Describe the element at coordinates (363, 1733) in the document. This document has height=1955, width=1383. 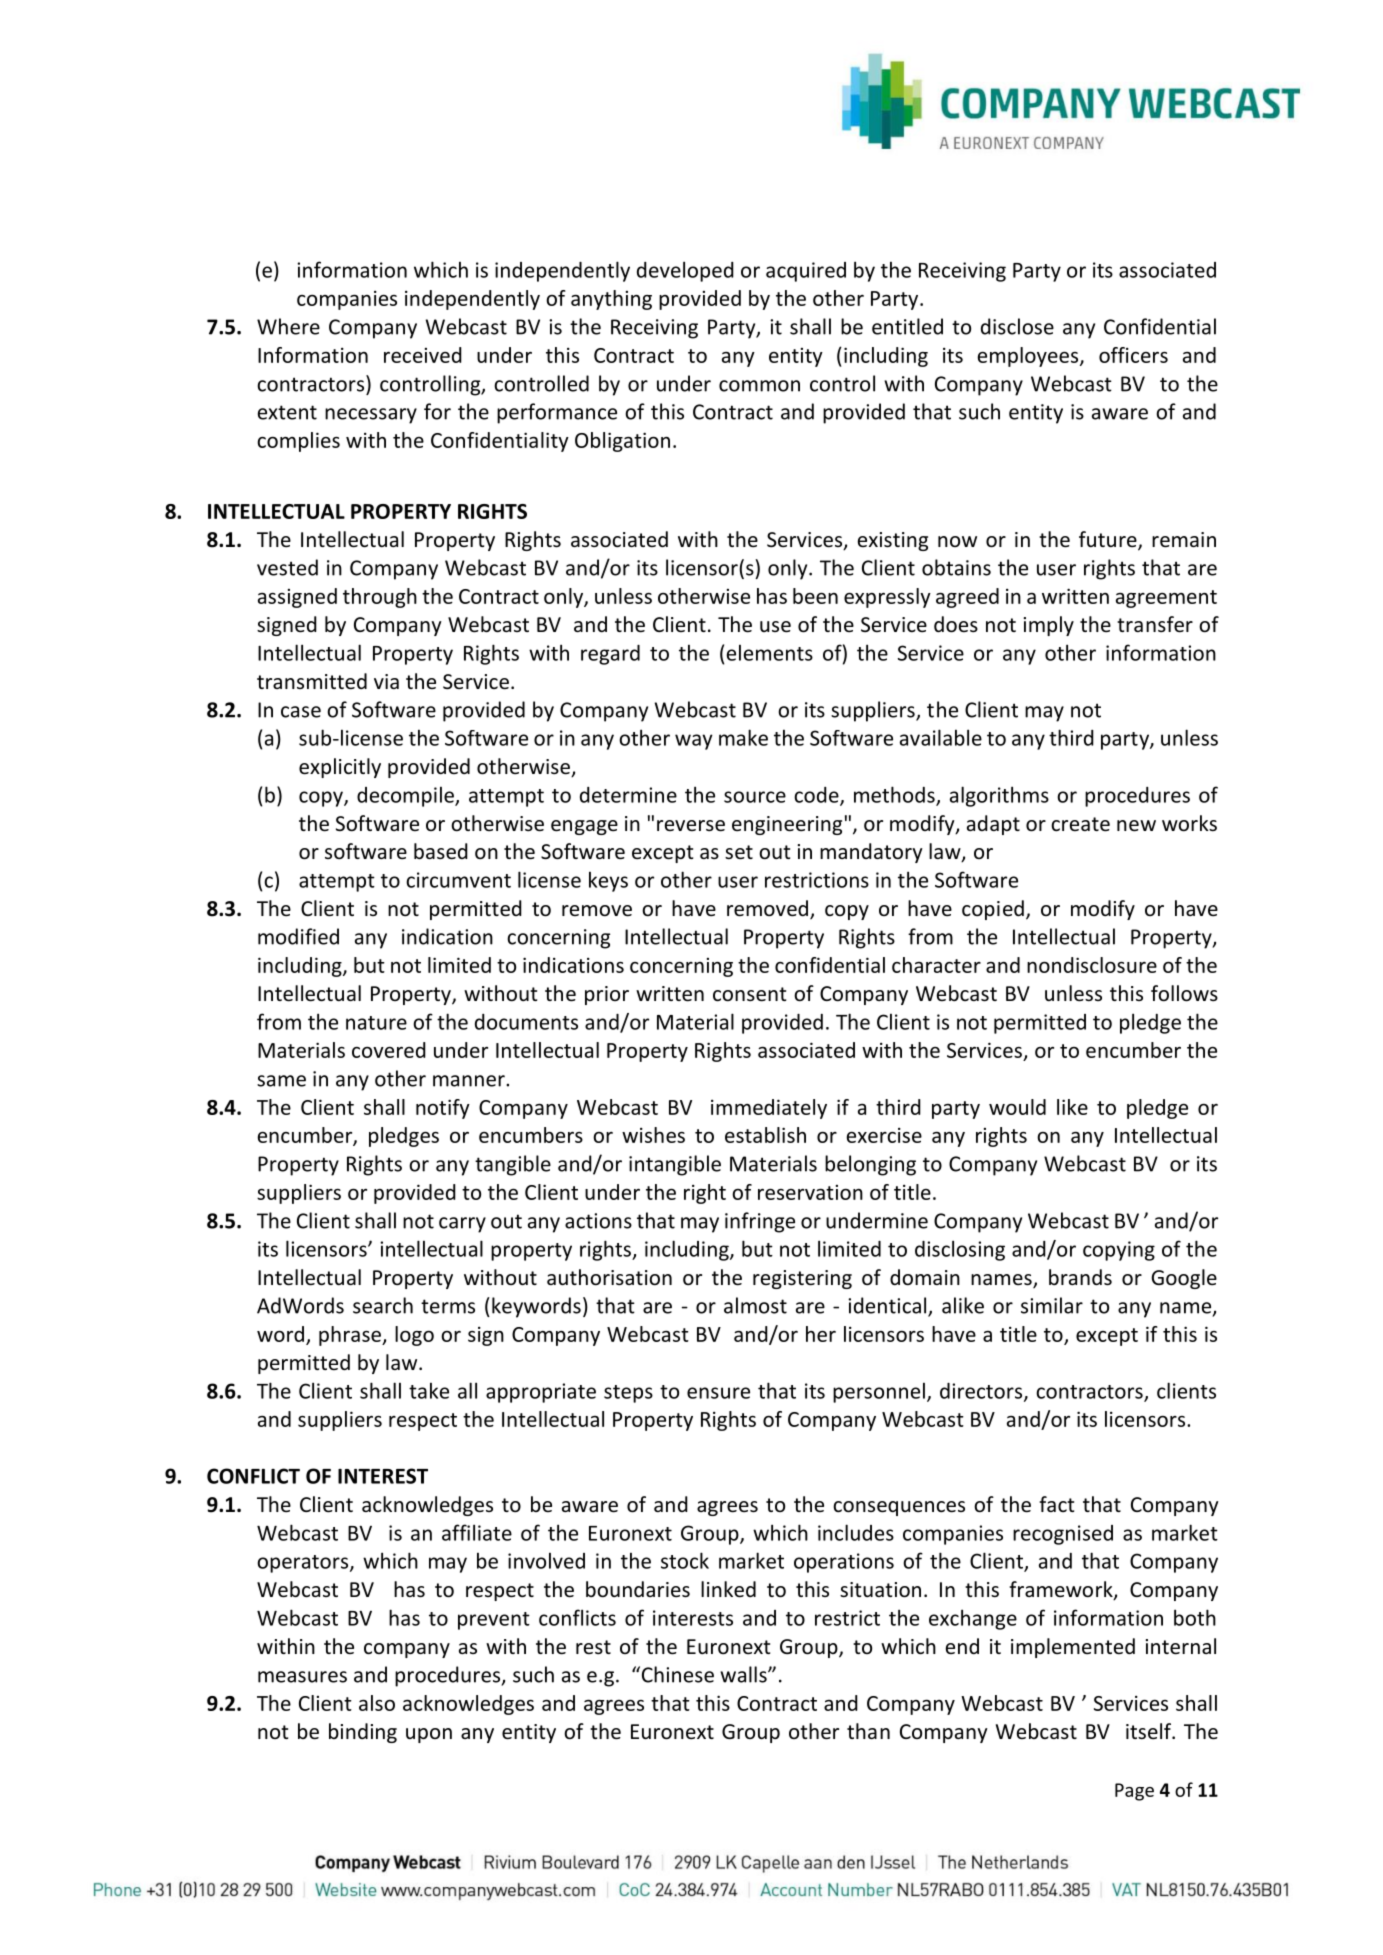
I see `binding` at that location.
